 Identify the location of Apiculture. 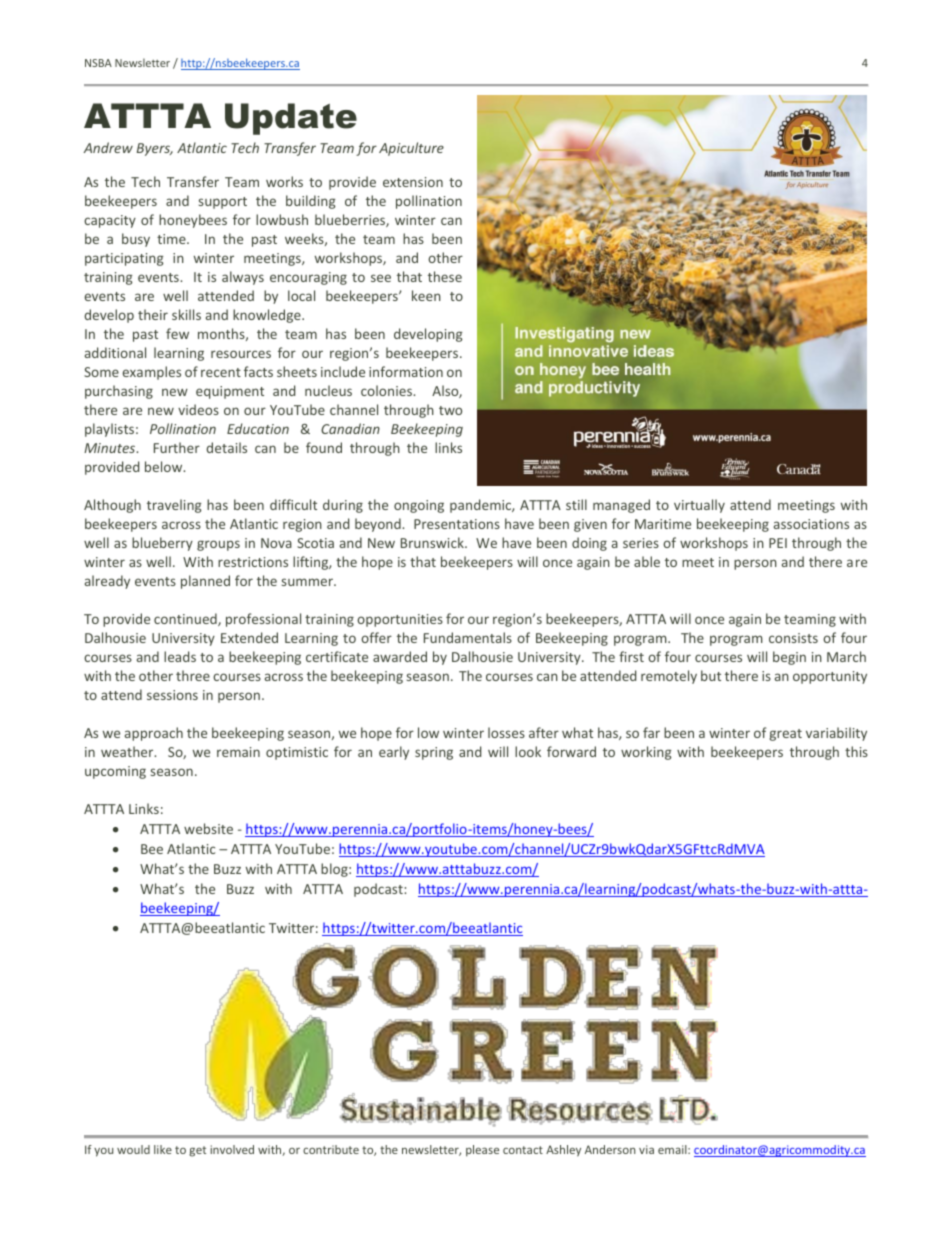
(411, 149).
